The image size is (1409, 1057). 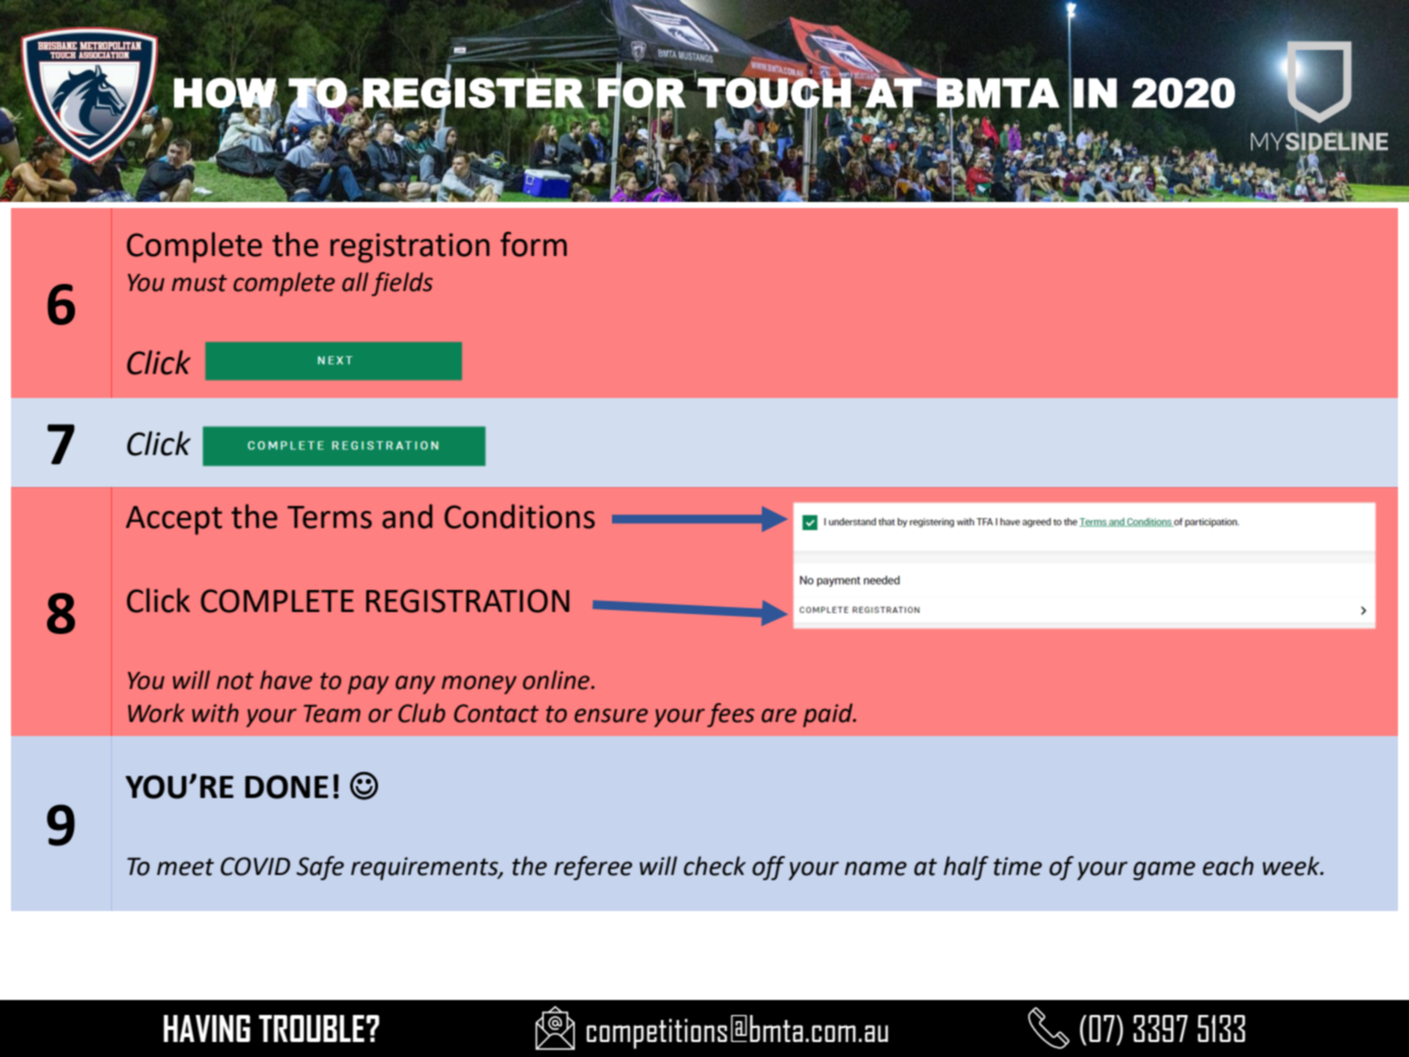 I want to click on online, so click(x=557, y=680).
